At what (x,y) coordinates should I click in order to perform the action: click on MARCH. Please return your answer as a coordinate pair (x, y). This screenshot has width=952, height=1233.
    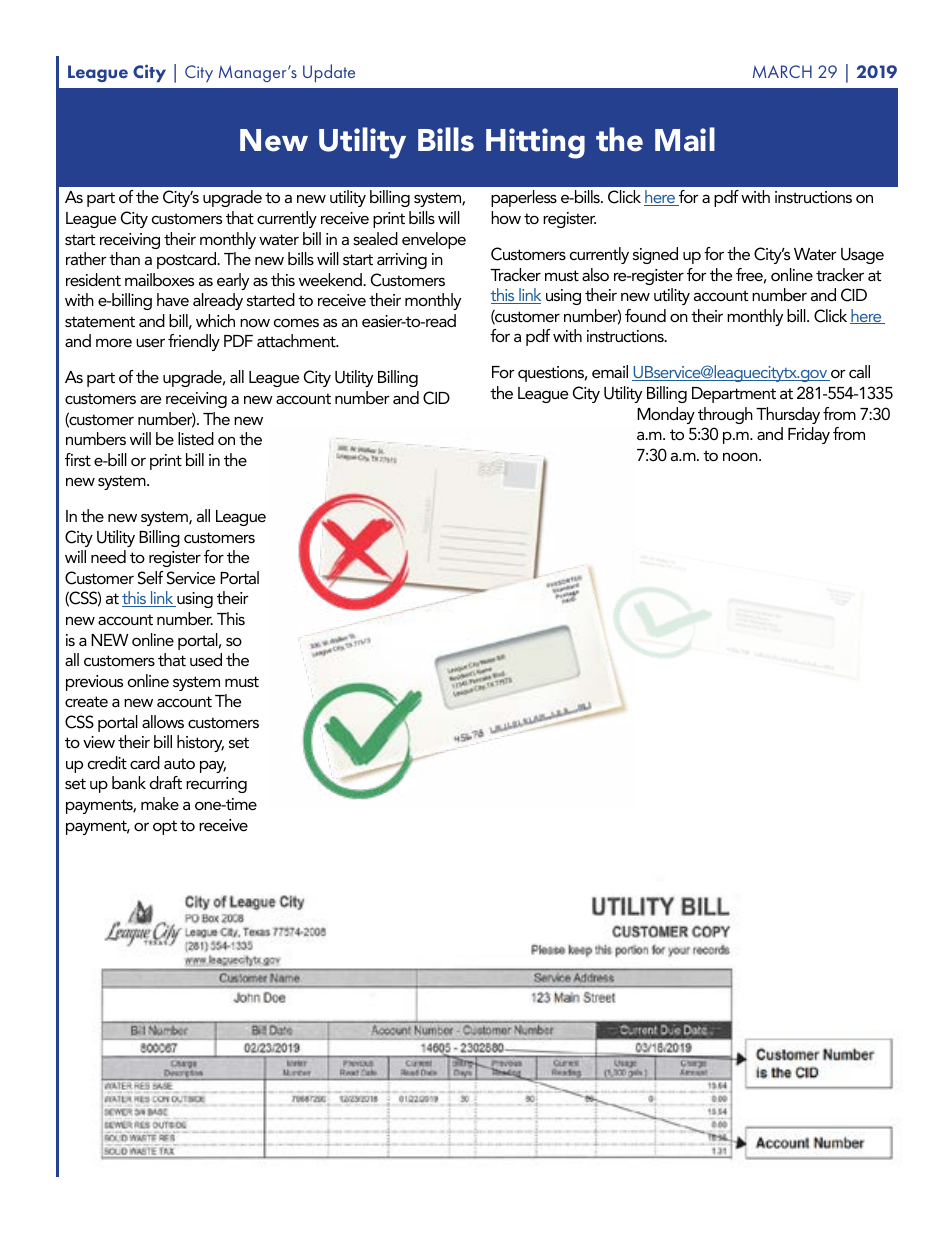
    Looking at the image, I should click on (782, 71).
